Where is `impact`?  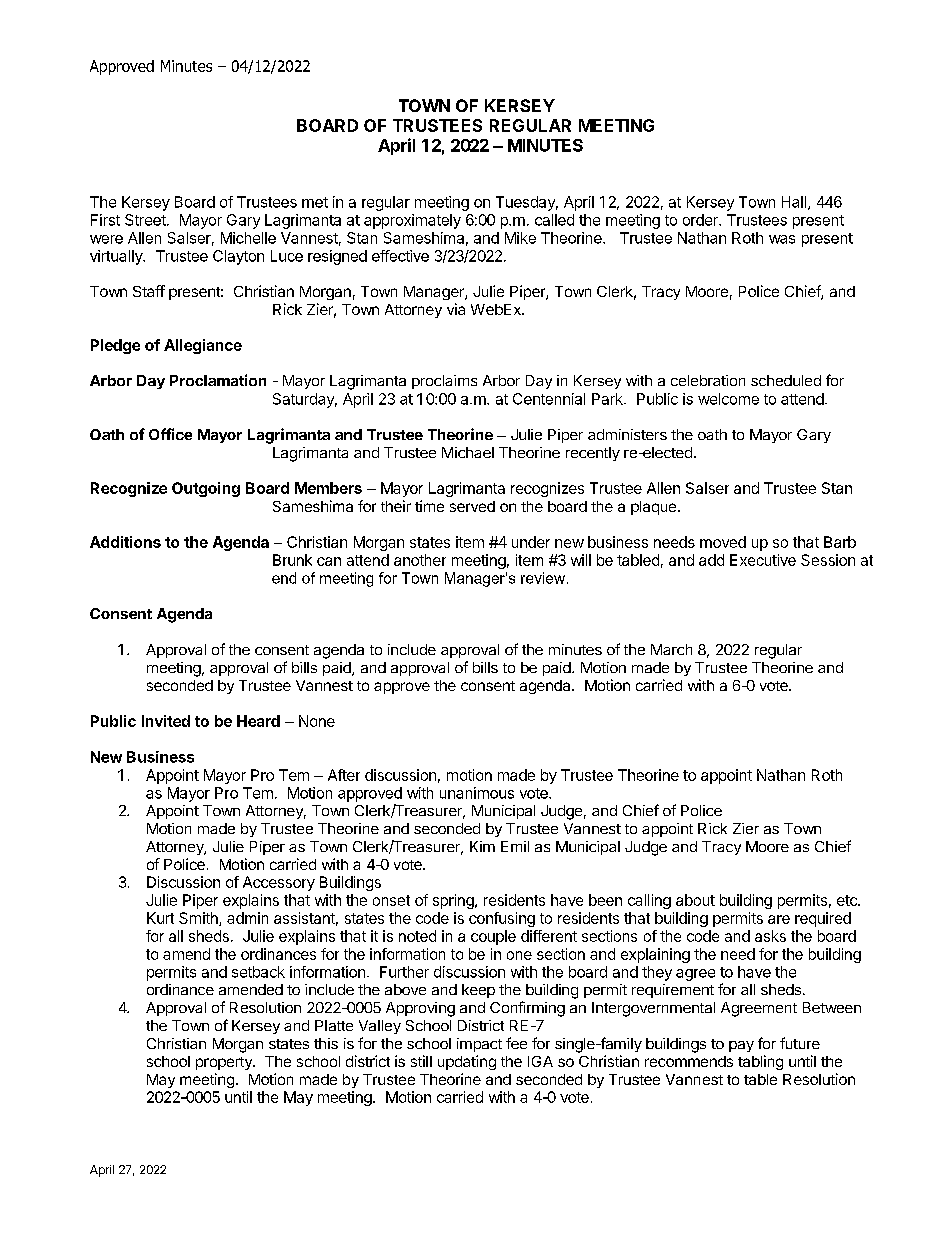
impact is located at coordinates (479, 1045).
